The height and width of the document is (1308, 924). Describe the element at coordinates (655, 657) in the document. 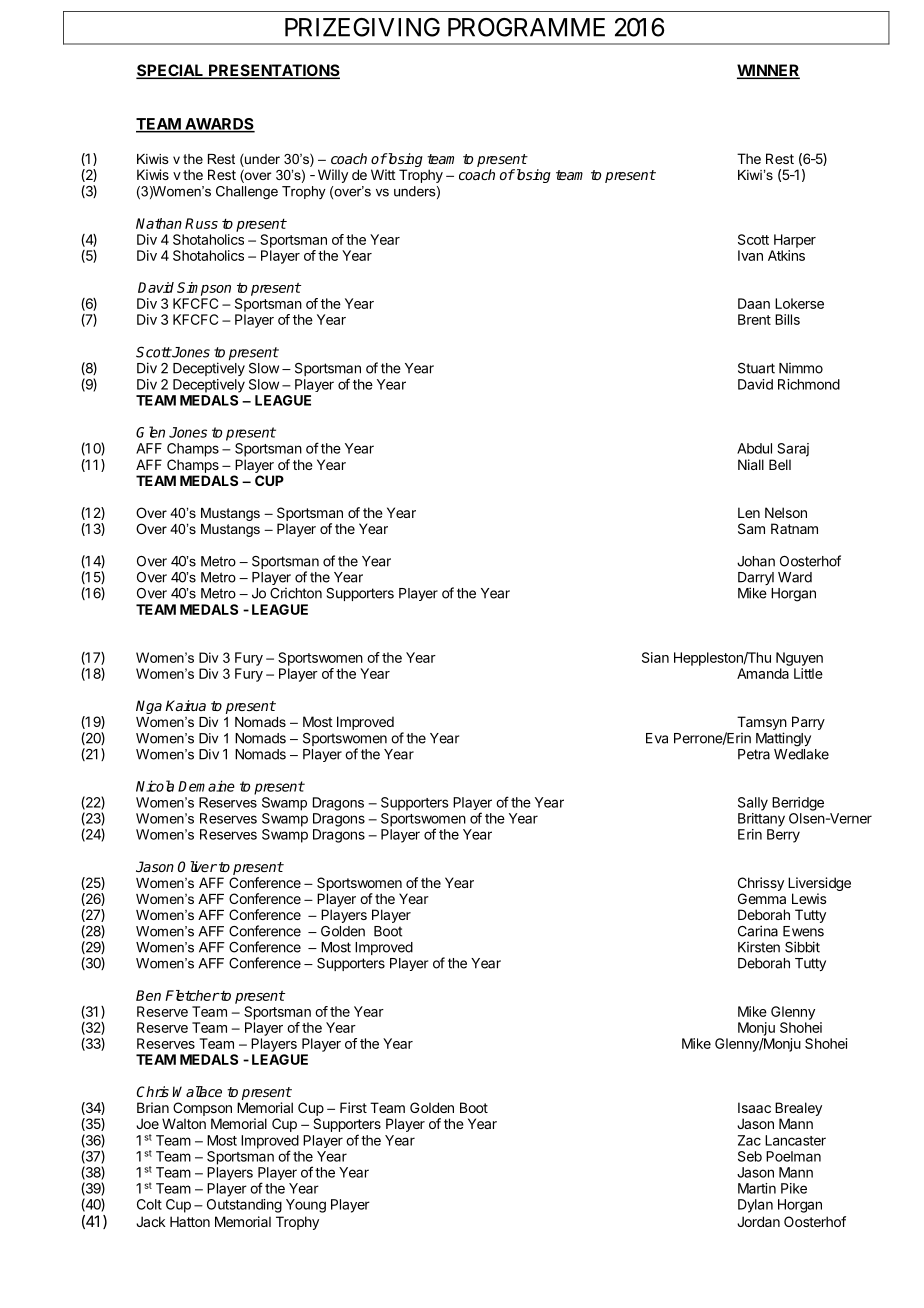

I see `Sian` at that location.
